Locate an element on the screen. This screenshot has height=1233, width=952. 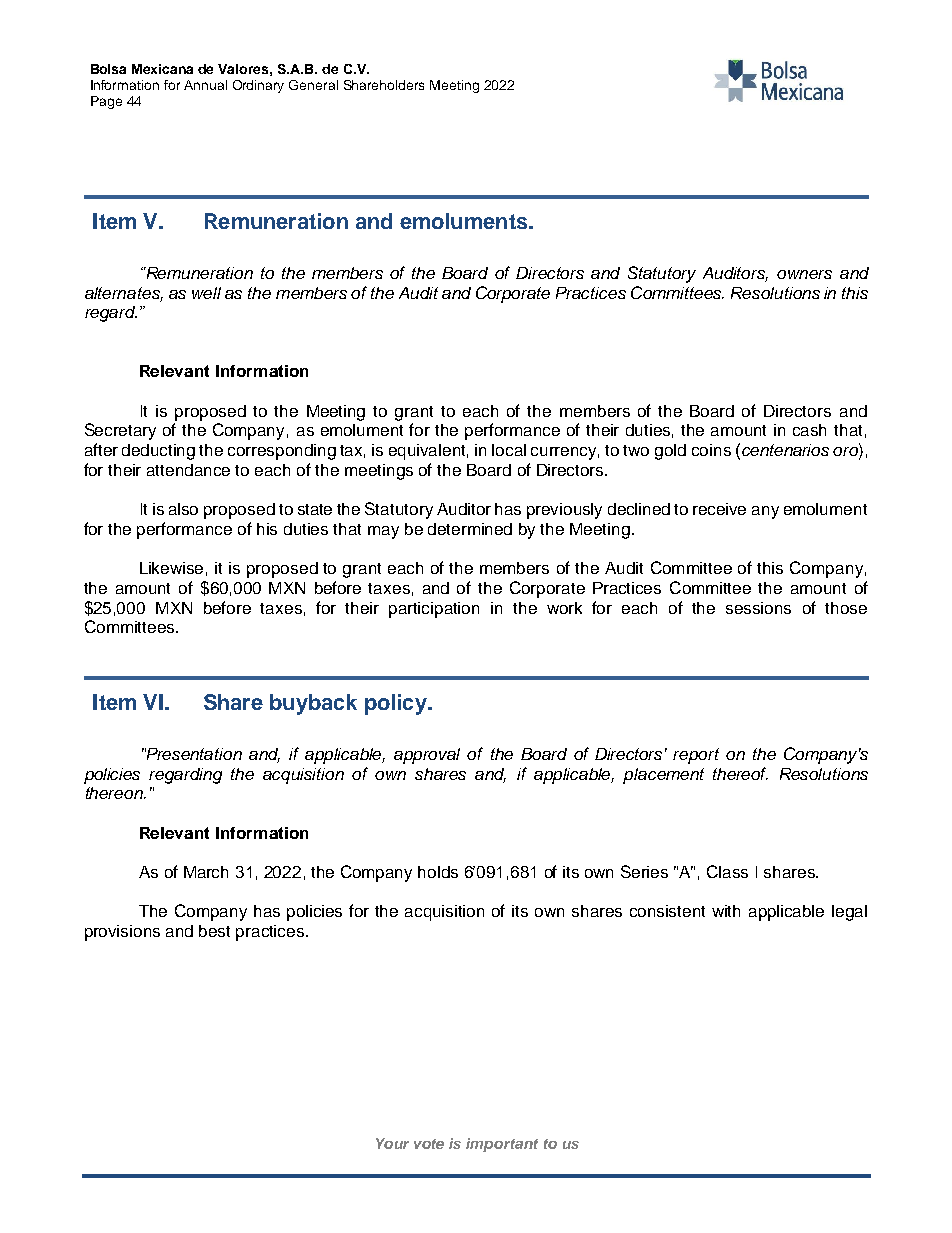
important is located at coordinates (502, 1145).
